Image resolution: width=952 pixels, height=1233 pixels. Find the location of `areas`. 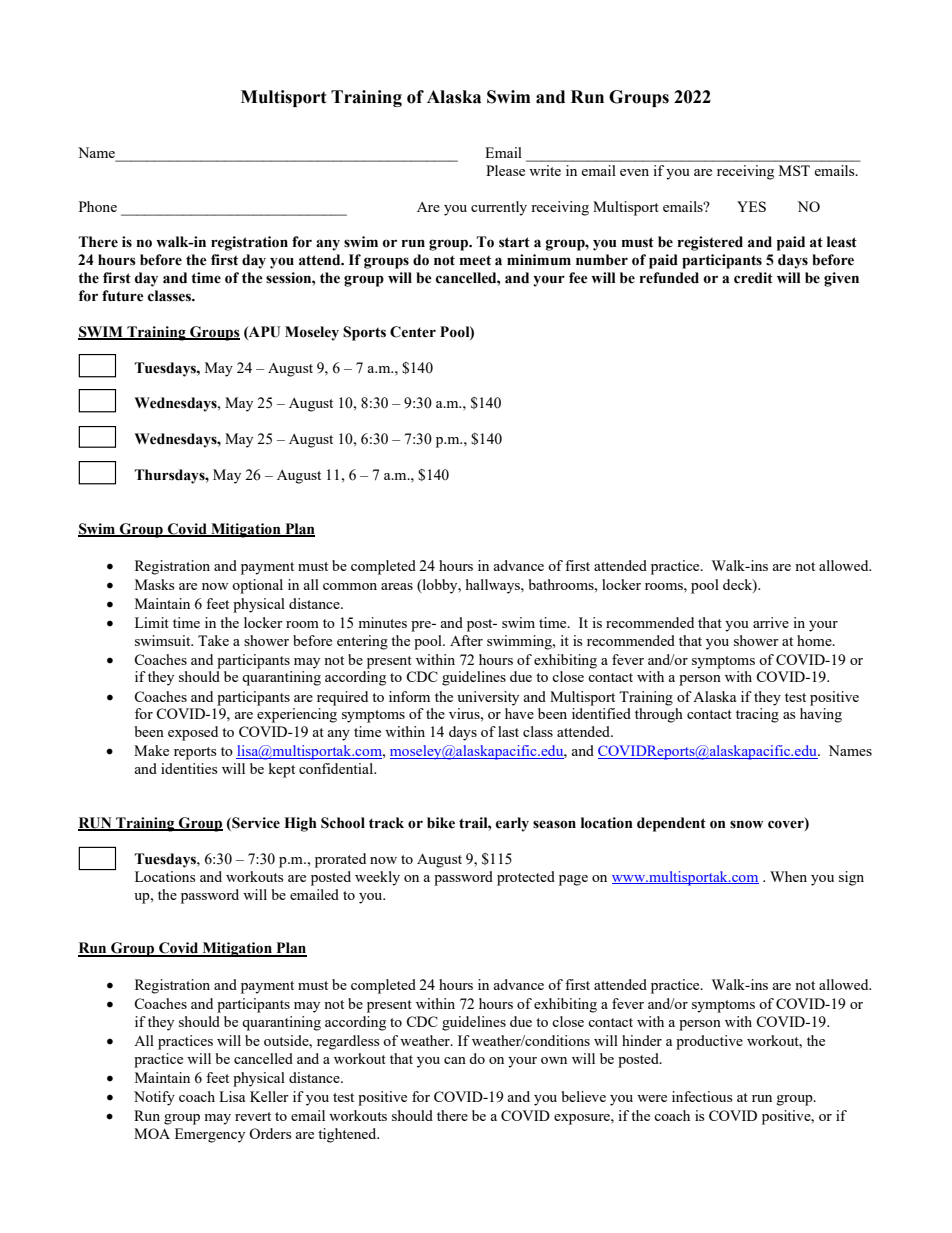

areas is located at coordinates (397, 586).
